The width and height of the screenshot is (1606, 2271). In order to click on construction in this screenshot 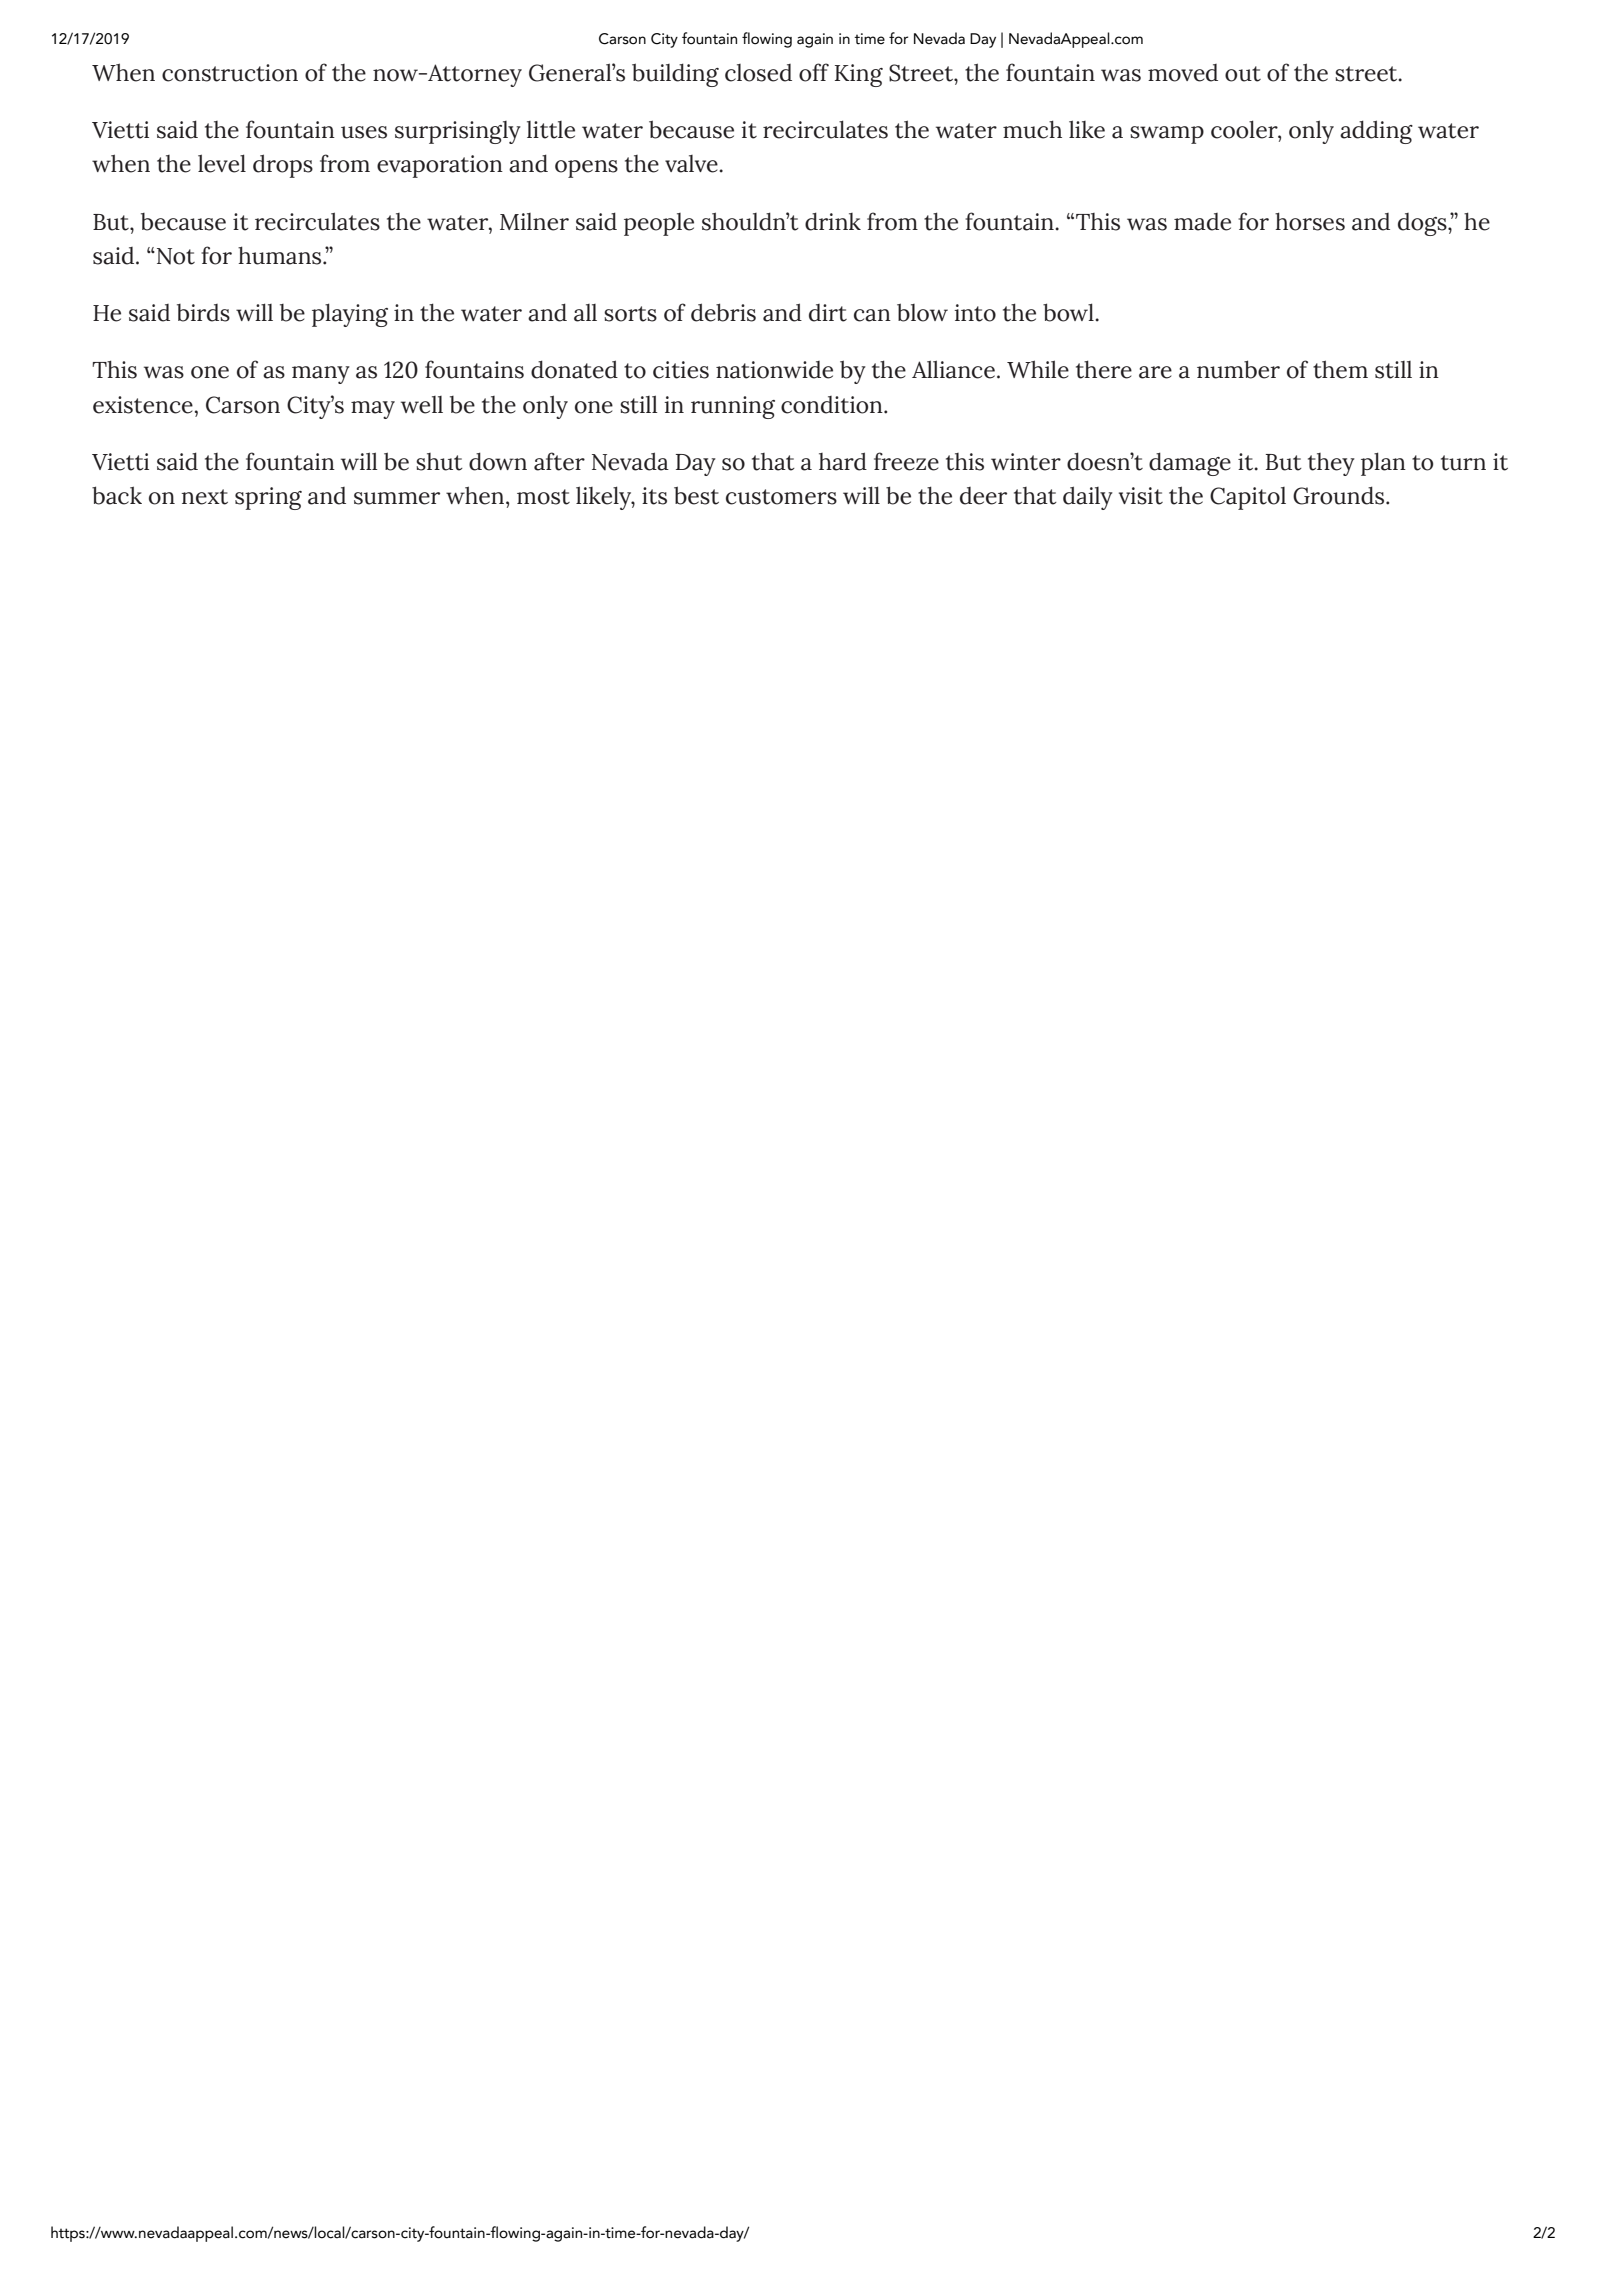, I will do `click(230, 73)`.
